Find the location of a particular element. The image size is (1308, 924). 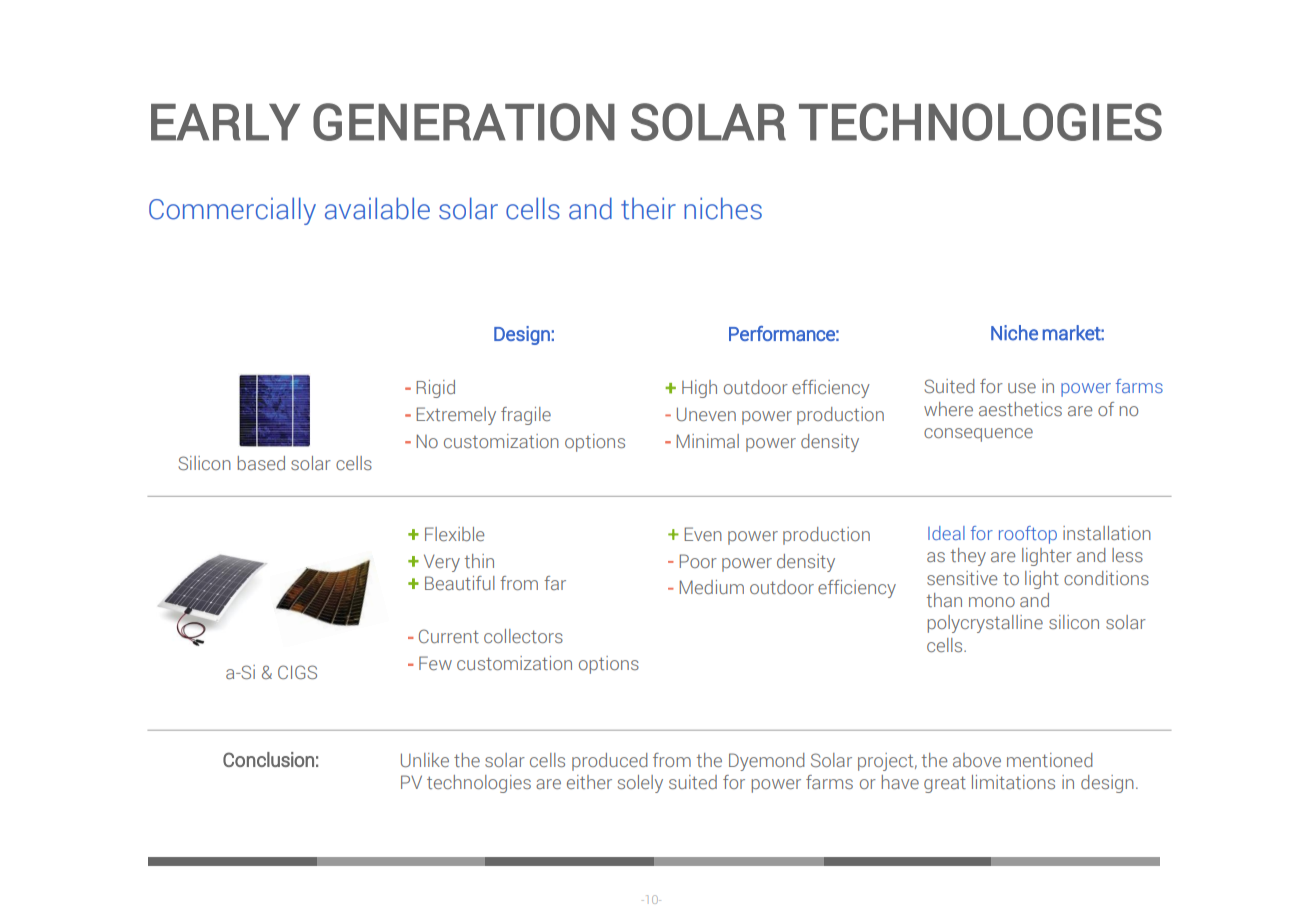

mentioned is located at coordinates (1050, 760).
